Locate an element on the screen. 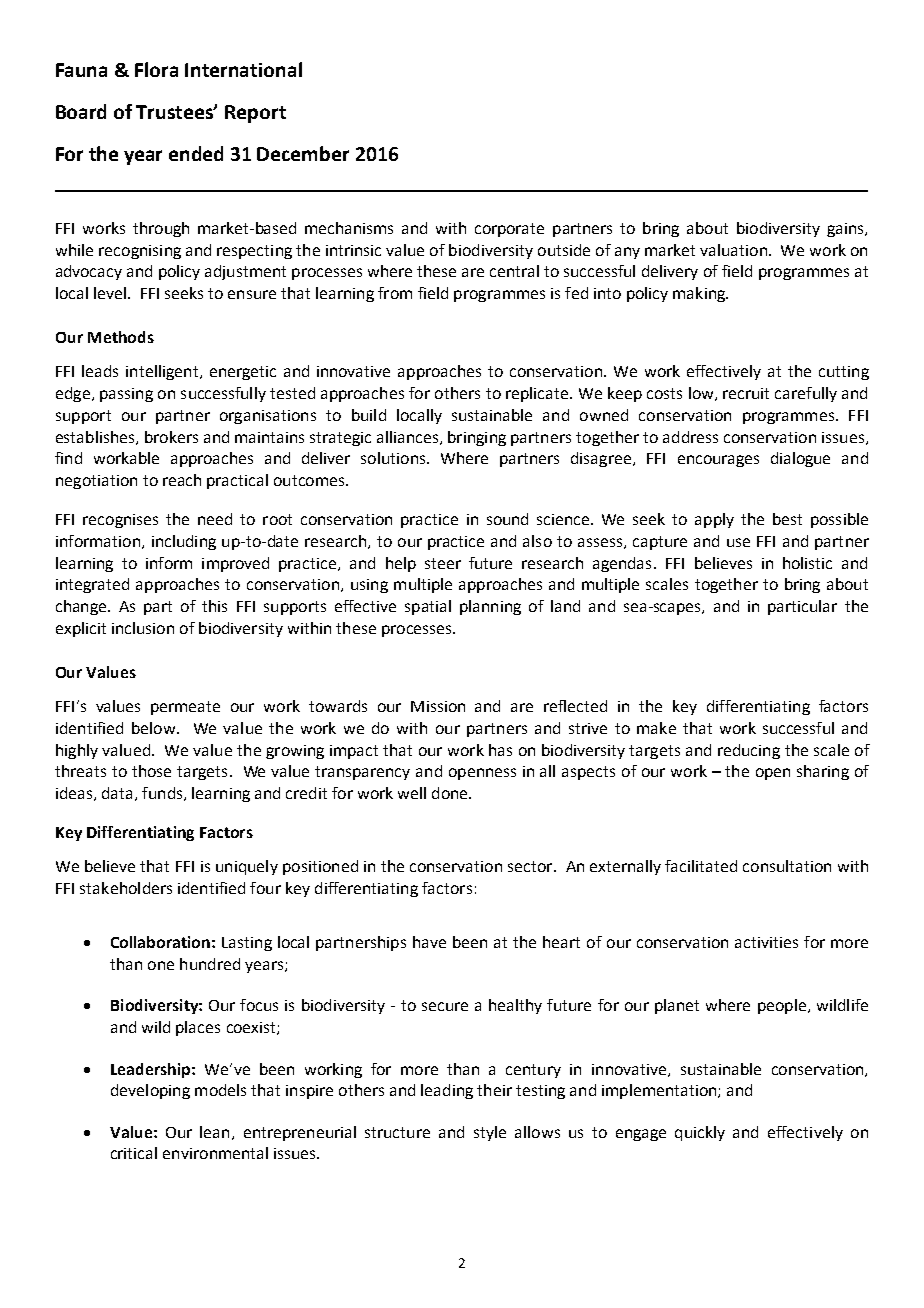 This screenshot has width=924, height=1308. Flora is located at coordinates (156, 69).
